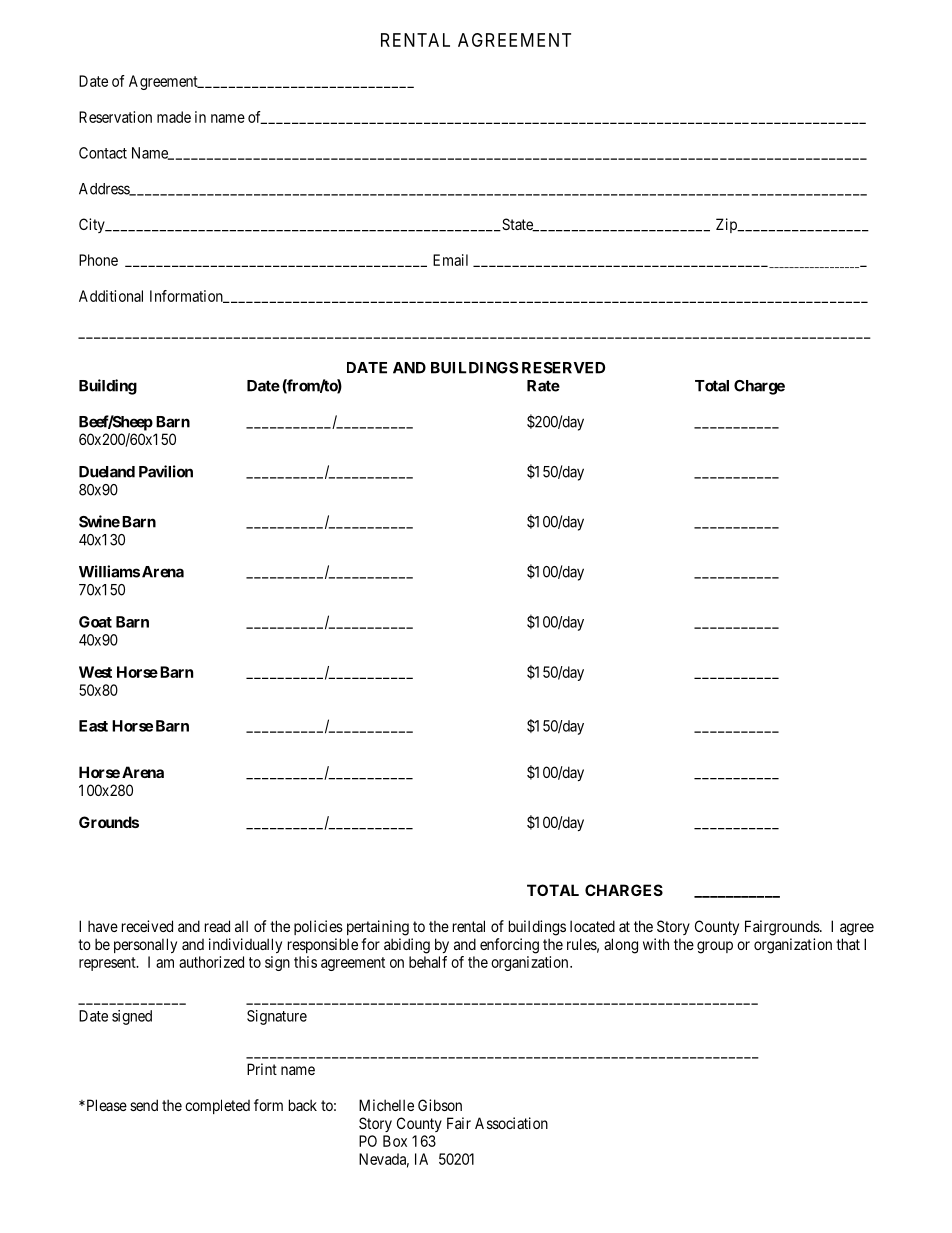 This page has width=952, height=1233. Describe the element at coordinates (563, 368) in the page. I see `RESERVED` at that location.
